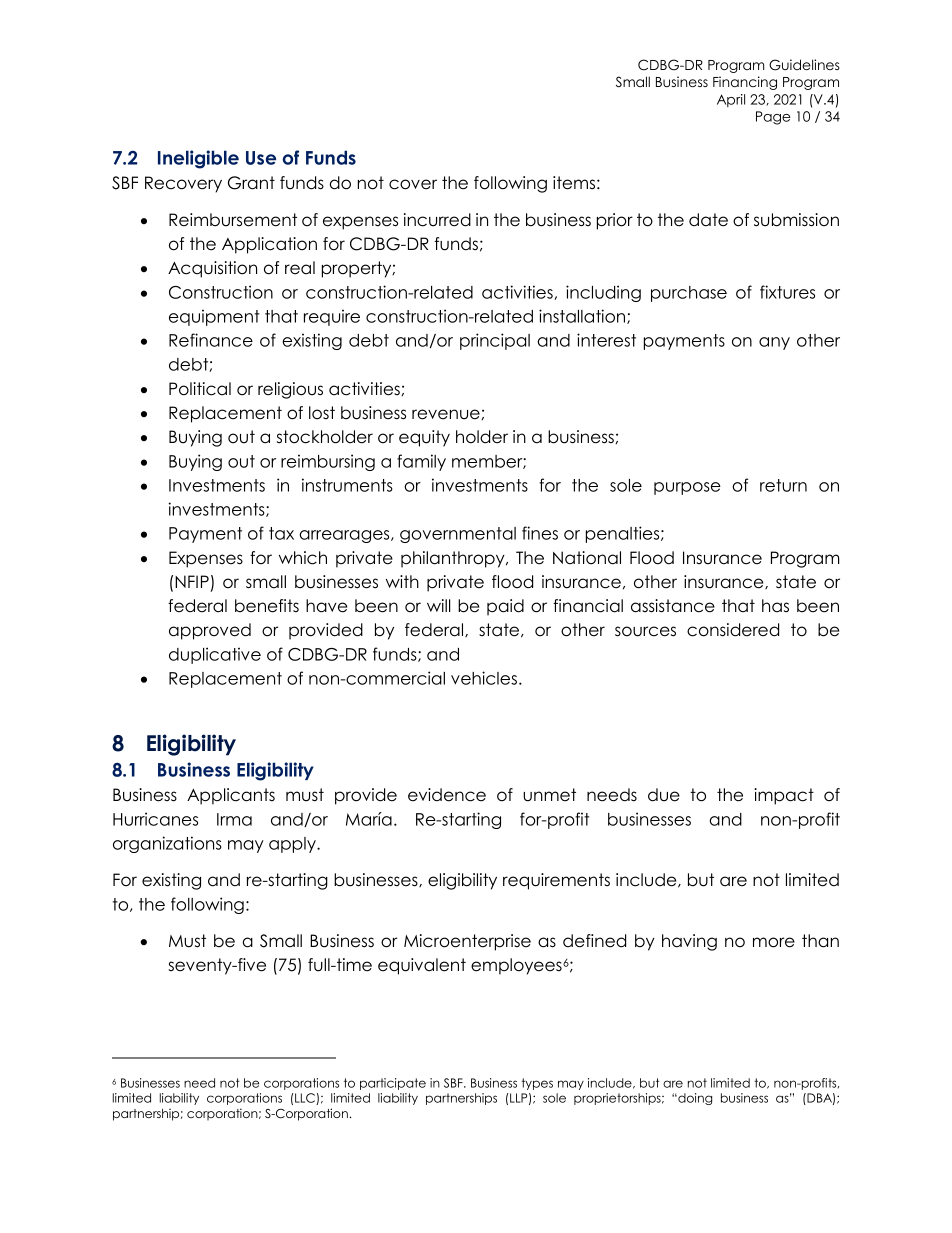  What do you see at coordinates (784, 796) in the screenshot?
I see `impact` at bounding box center [784, 796].
